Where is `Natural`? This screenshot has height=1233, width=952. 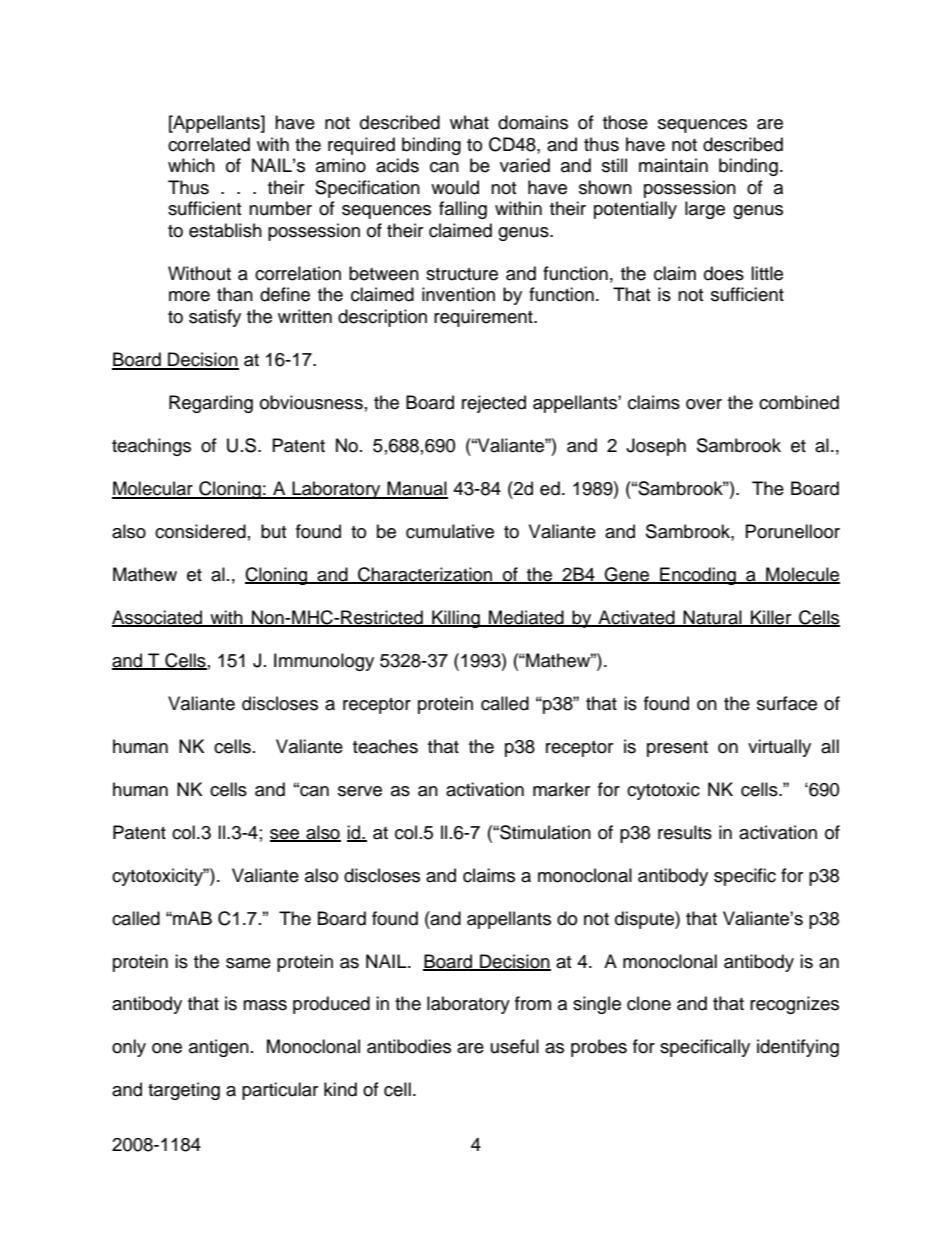 Natural is located at coordinates (713, 618).
